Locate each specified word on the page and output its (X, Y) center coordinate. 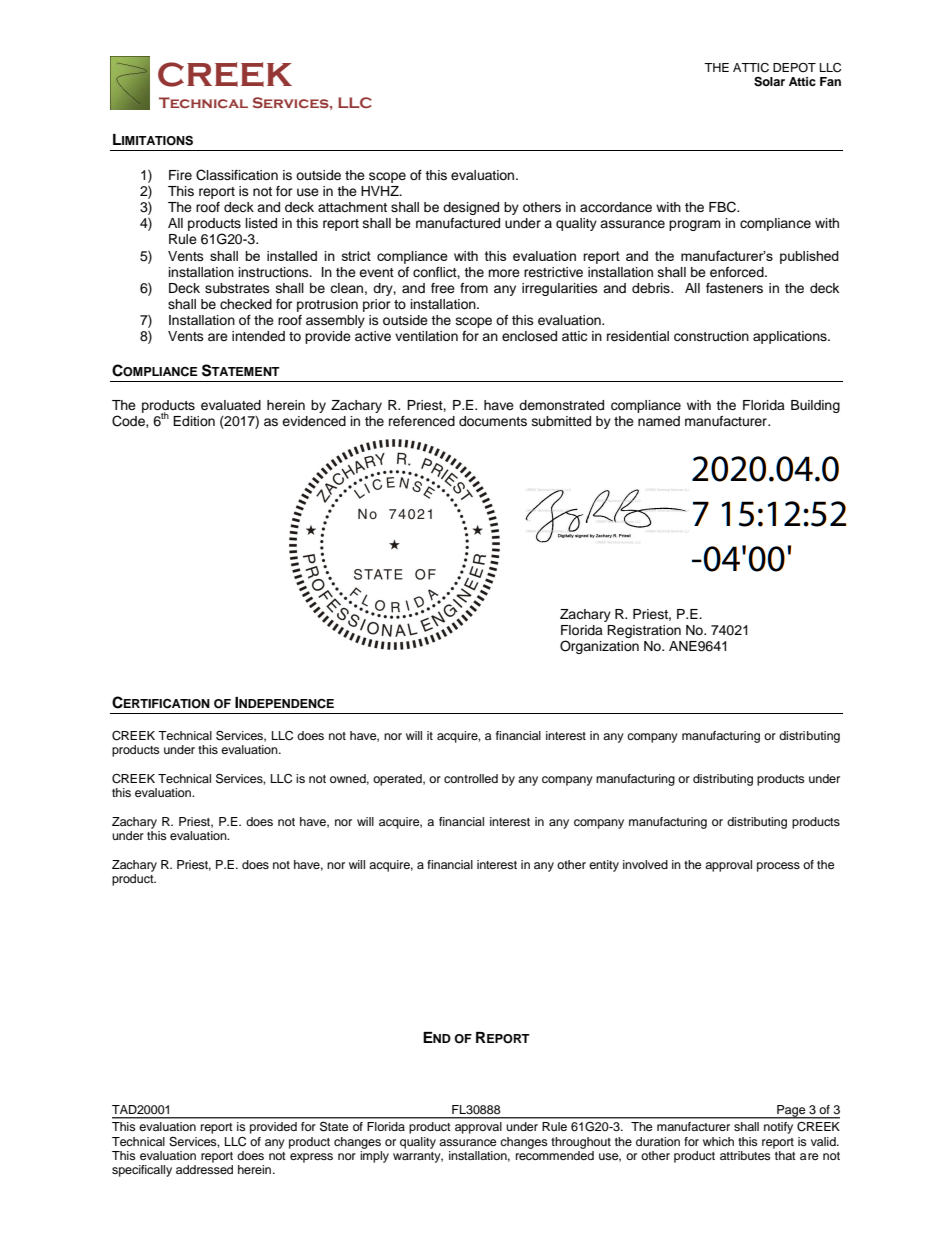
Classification (237, 175)
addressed (204, 1169)
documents (493, 421)
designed (471, 208)
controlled (471, 778)
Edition (194, 421)
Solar (769, 82)
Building (815, 406)
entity (604, 866)
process (778, 867)
